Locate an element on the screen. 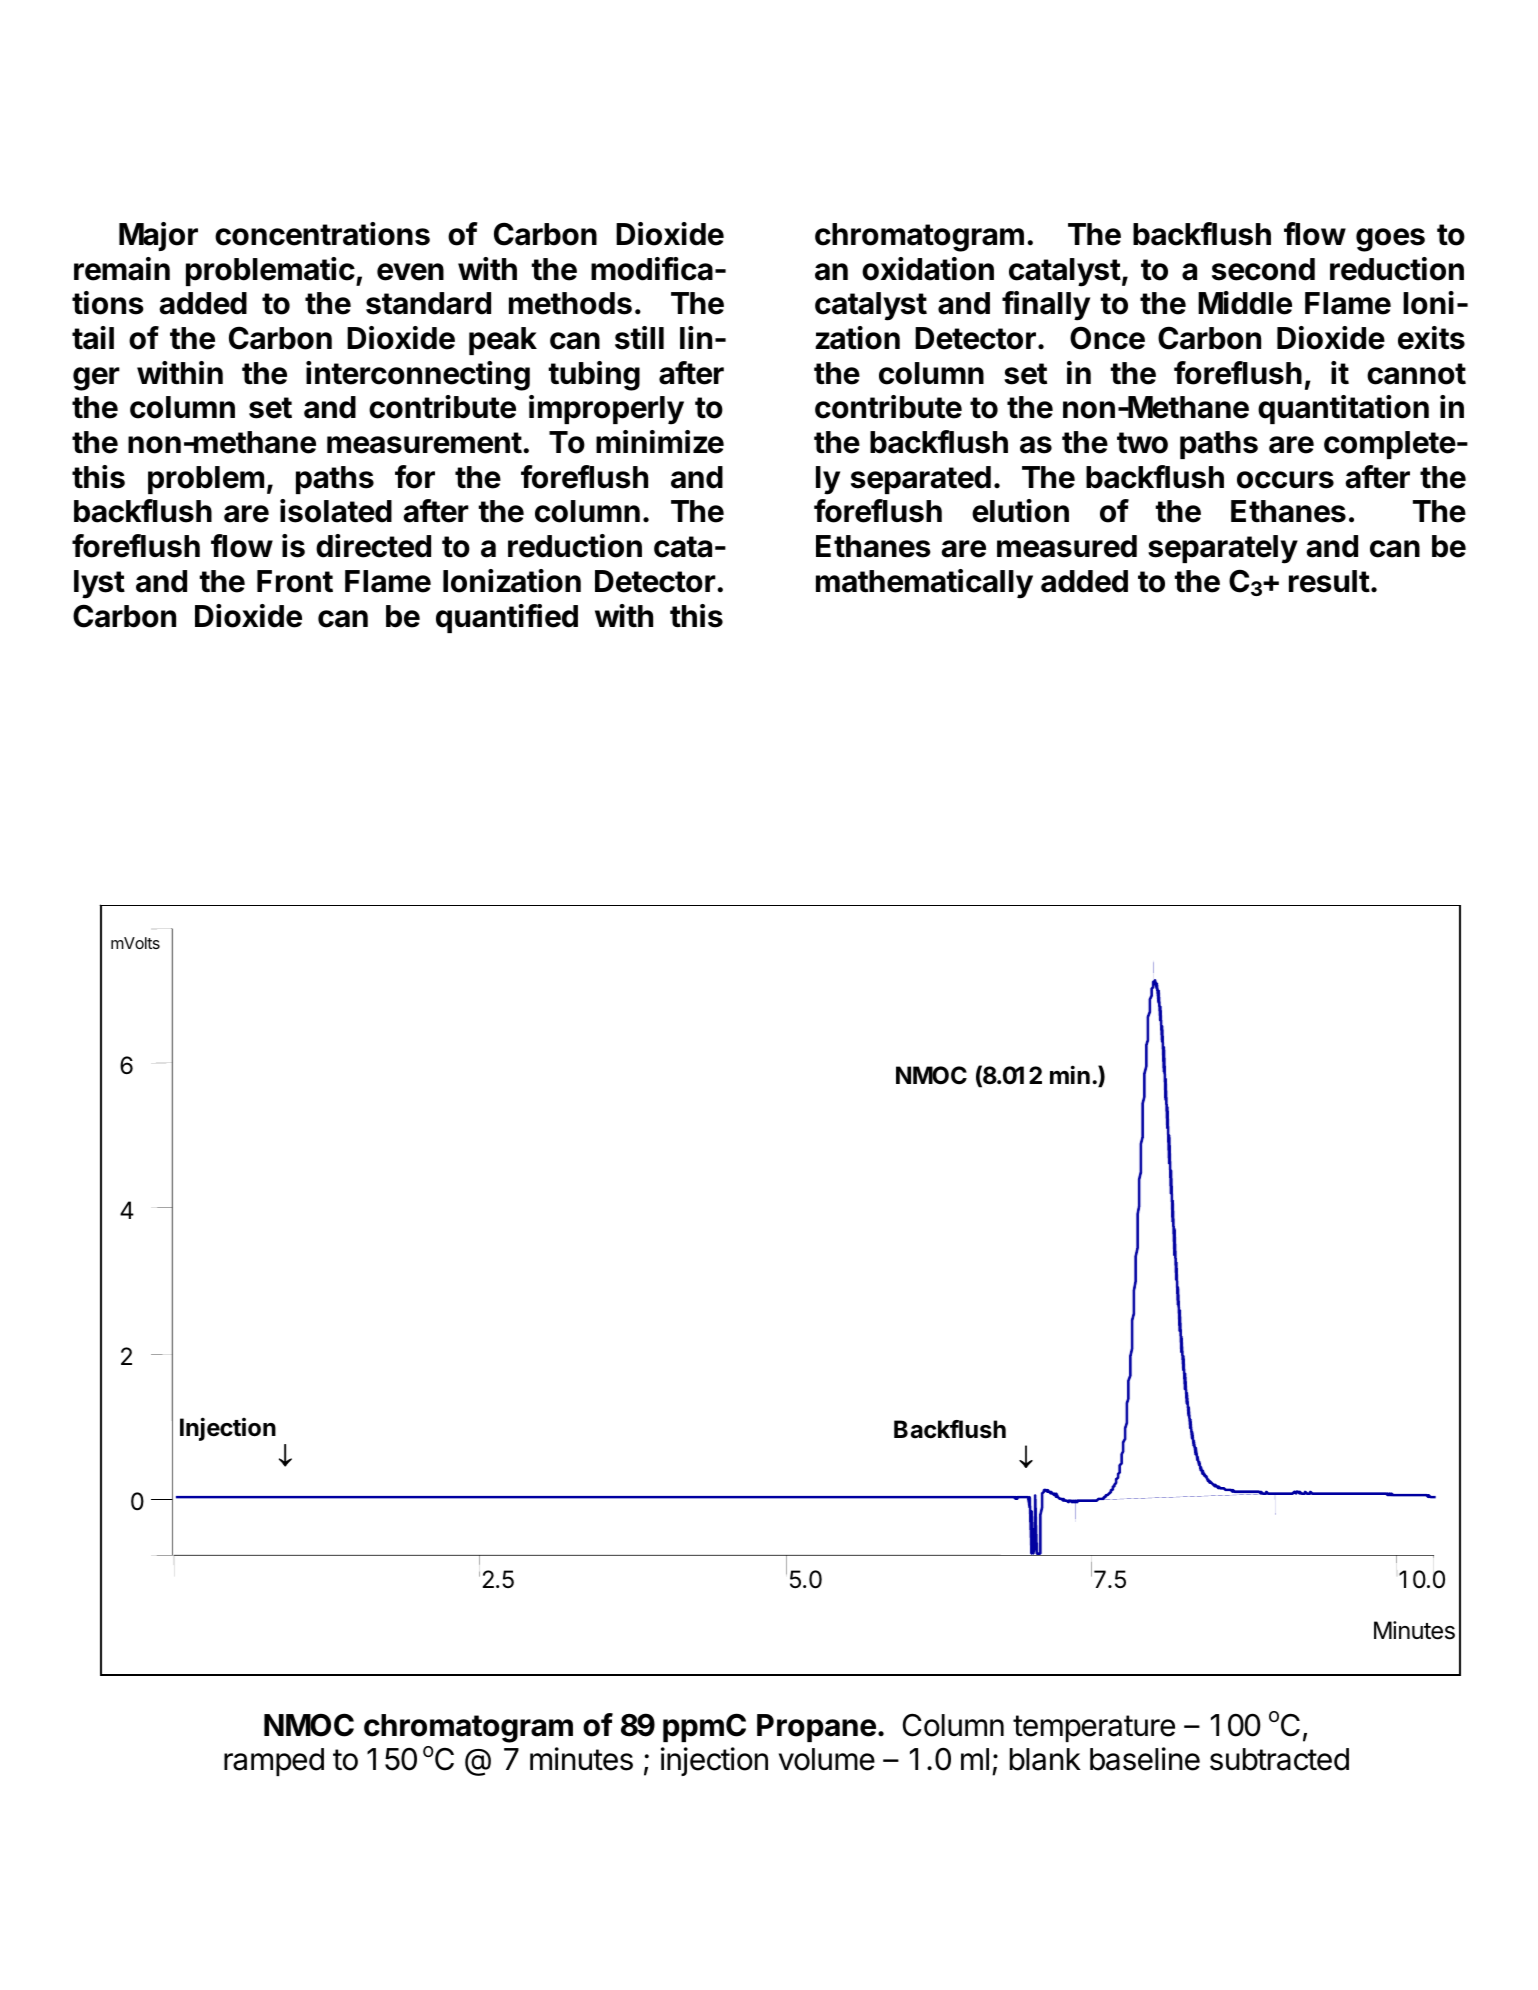 The width and height of the screenshot is (1538, 1990). mathematically is located at coordinates (924, 584).
